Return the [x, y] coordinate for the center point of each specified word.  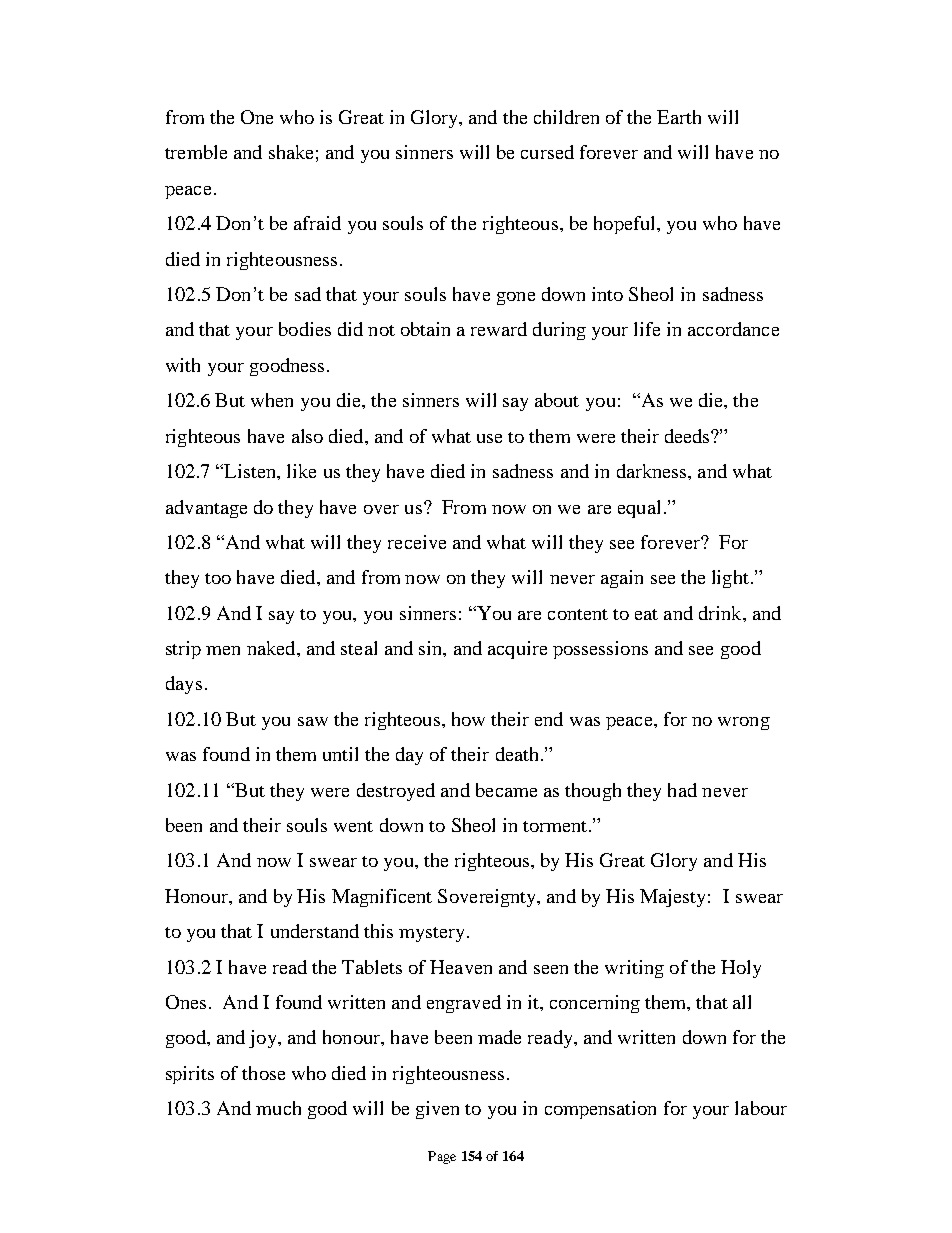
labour [761, 1108]
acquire [517, 650]
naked [272, 648]
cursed [547, 152]
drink [721, 613]
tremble [196, 152]
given [437, 1110]
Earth [679, 117]
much [278, 1108]
